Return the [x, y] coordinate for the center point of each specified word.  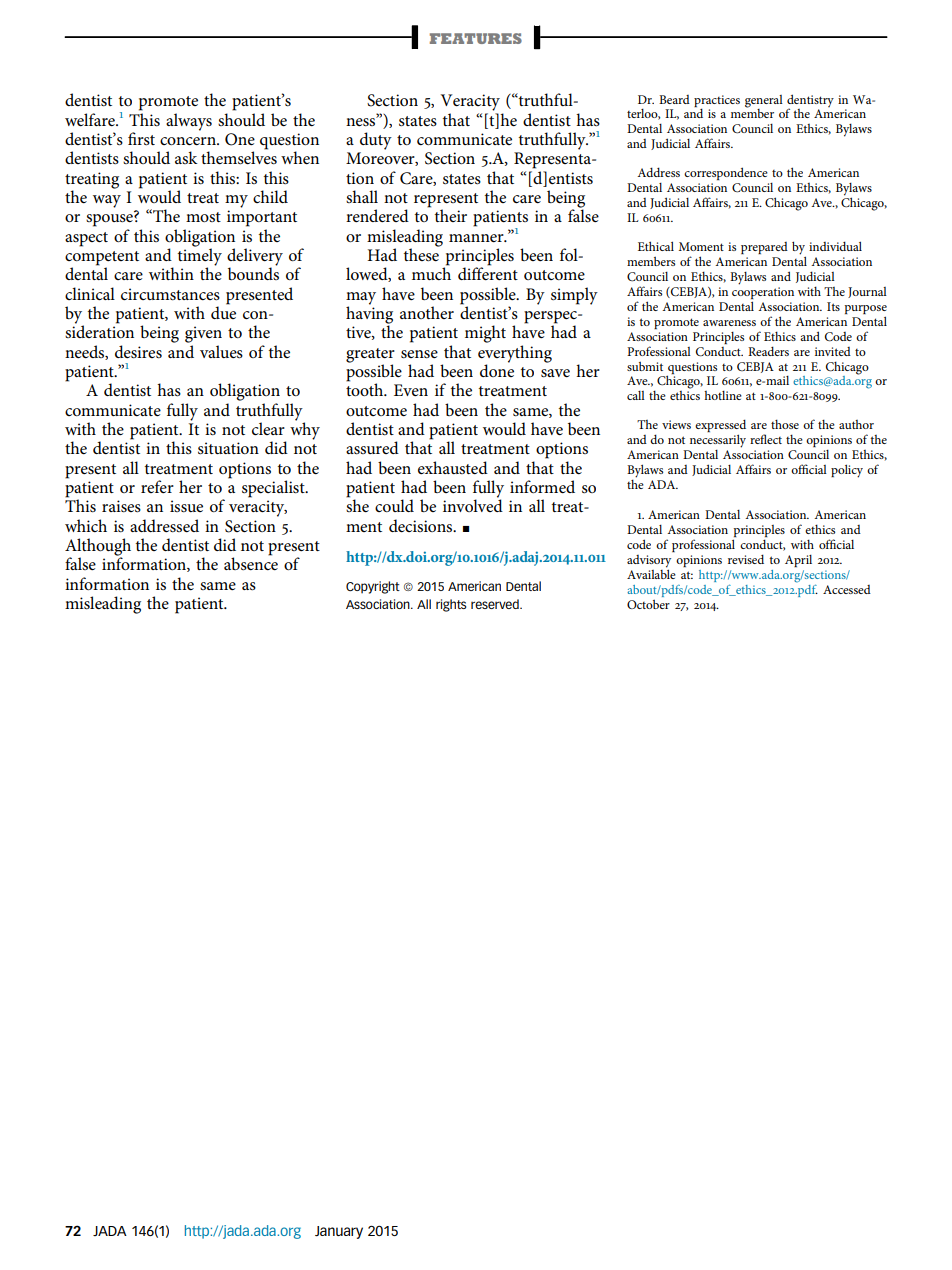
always [189, 122]
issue [186, 506]
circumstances [170, 294]
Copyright [373, 587]
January [339, 1232]
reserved [496, 604]
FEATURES [476, 38]
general [764, 101]
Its [833, 306]
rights [451, 605]
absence [251, 562]
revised [746, 559]
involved [473, 504]
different [488, 272]
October [648, 604]
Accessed [847, 589]
